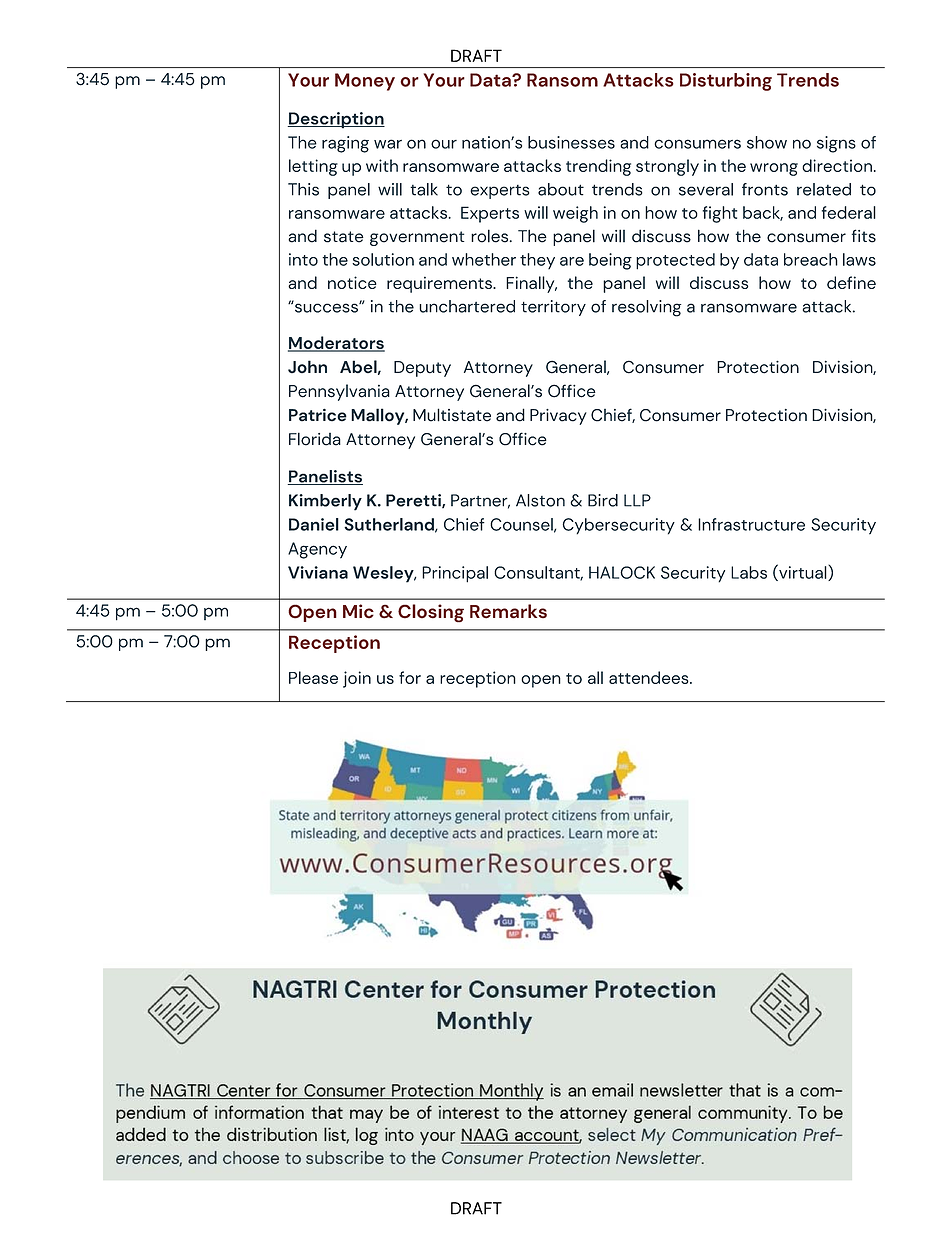 The width and height of the image is (952, 1233). What do you see at coordinates (726, 82) in the image?
I see `Disturbing` at bounding box center [726, 82].
